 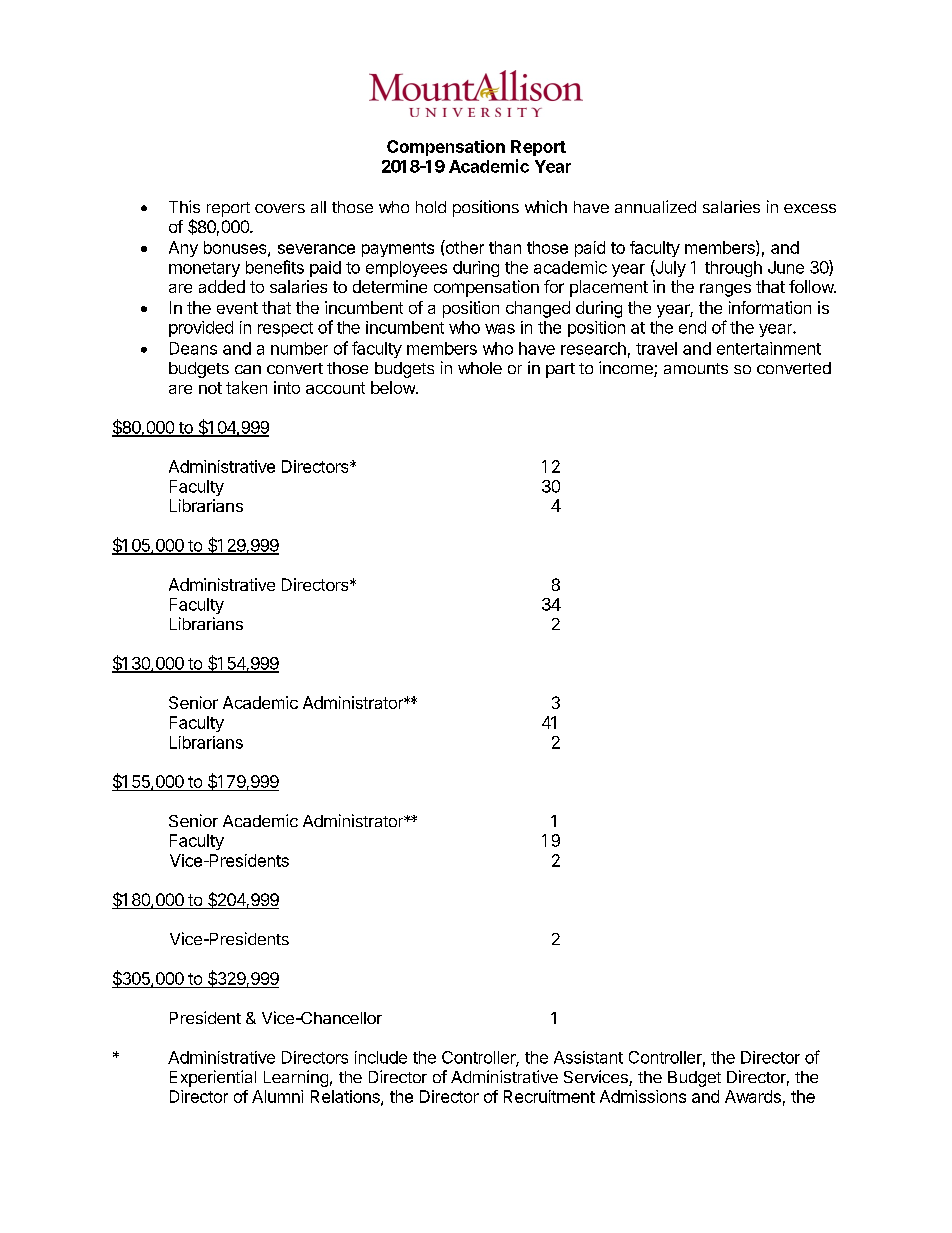 I want to click on include, so click(x=381, y=1057).
